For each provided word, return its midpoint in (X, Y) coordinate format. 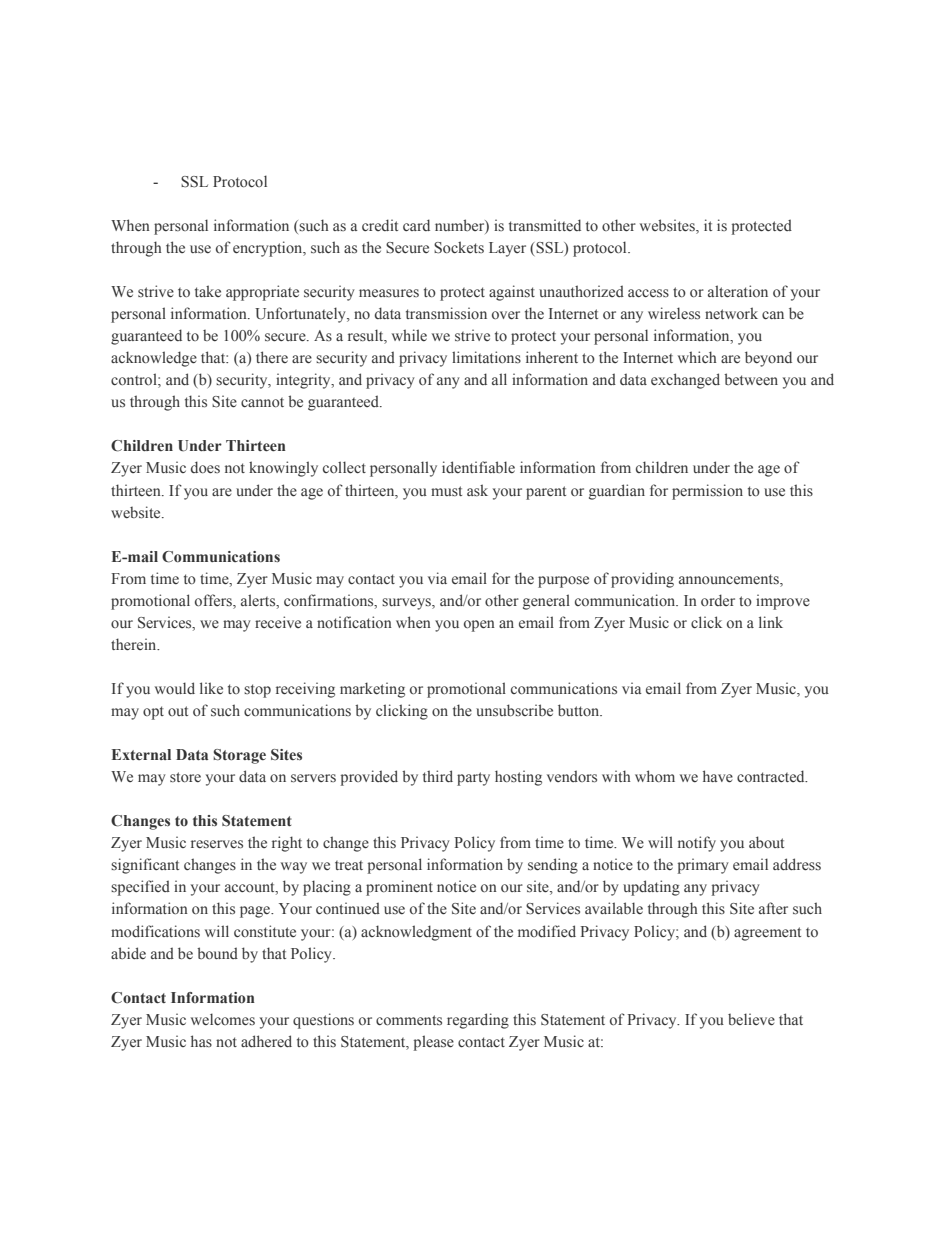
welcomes (223, 1019)
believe (751, 1019)
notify (697, 844)
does (205, 467)
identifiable (478, 467)
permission (707, 492)
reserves (217, 844)
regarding (478, 1021)
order (718, 600)
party (473, 779)
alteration (738, 291)
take (208, 291)
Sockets (459, 247)
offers (214, 600)
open (479, 626)
